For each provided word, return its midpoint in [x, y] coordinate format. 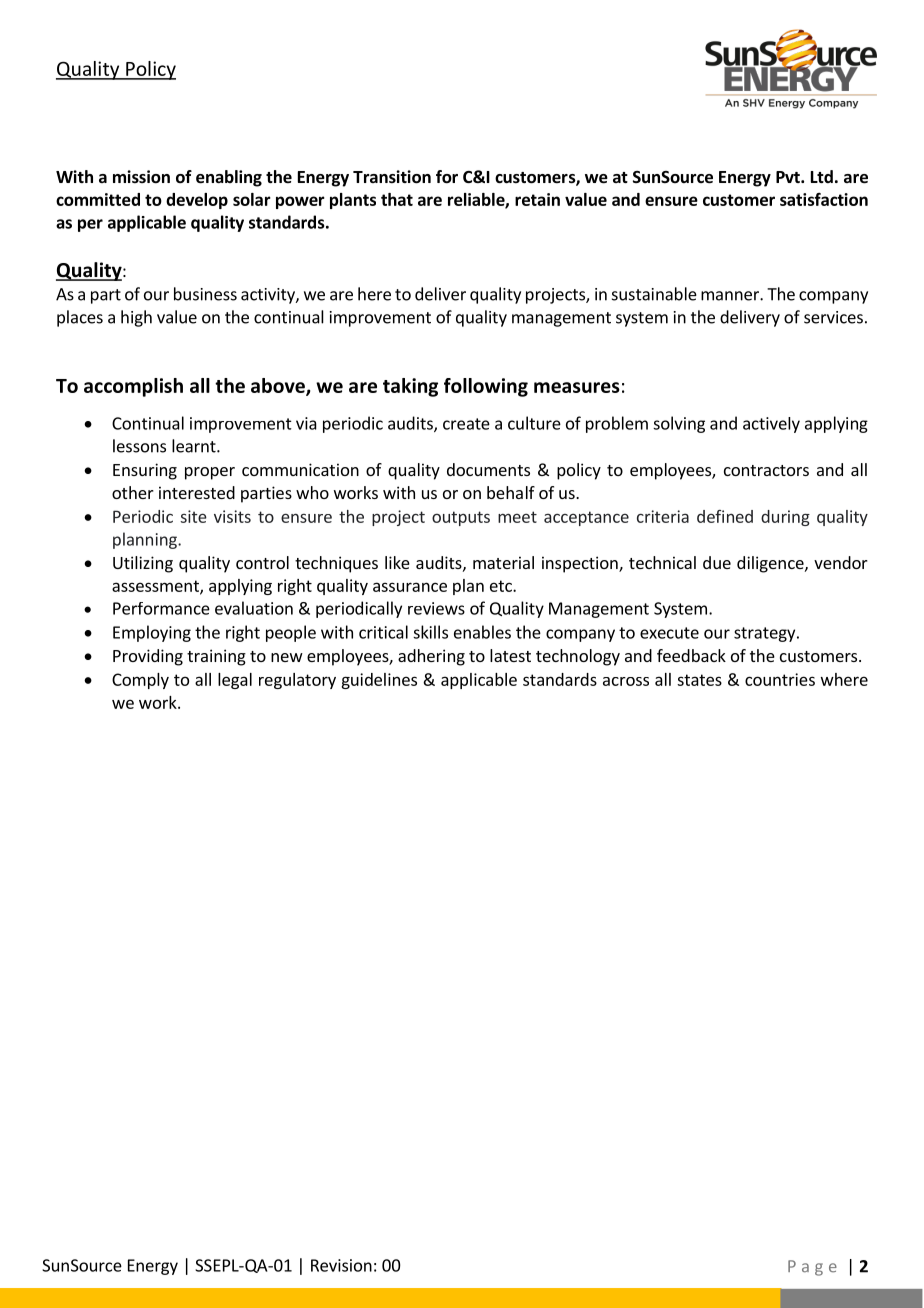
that [397, 199]
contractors [766, 470]
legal [235, 681]
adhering [431, 657]
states [699, 680]
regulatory [297, 681]
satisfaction [824, 199]
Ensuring [145, 471]
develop [197, 201]
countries [780, 679]
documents [488, 469]
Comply [140, 681]
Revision [341, 1265]
